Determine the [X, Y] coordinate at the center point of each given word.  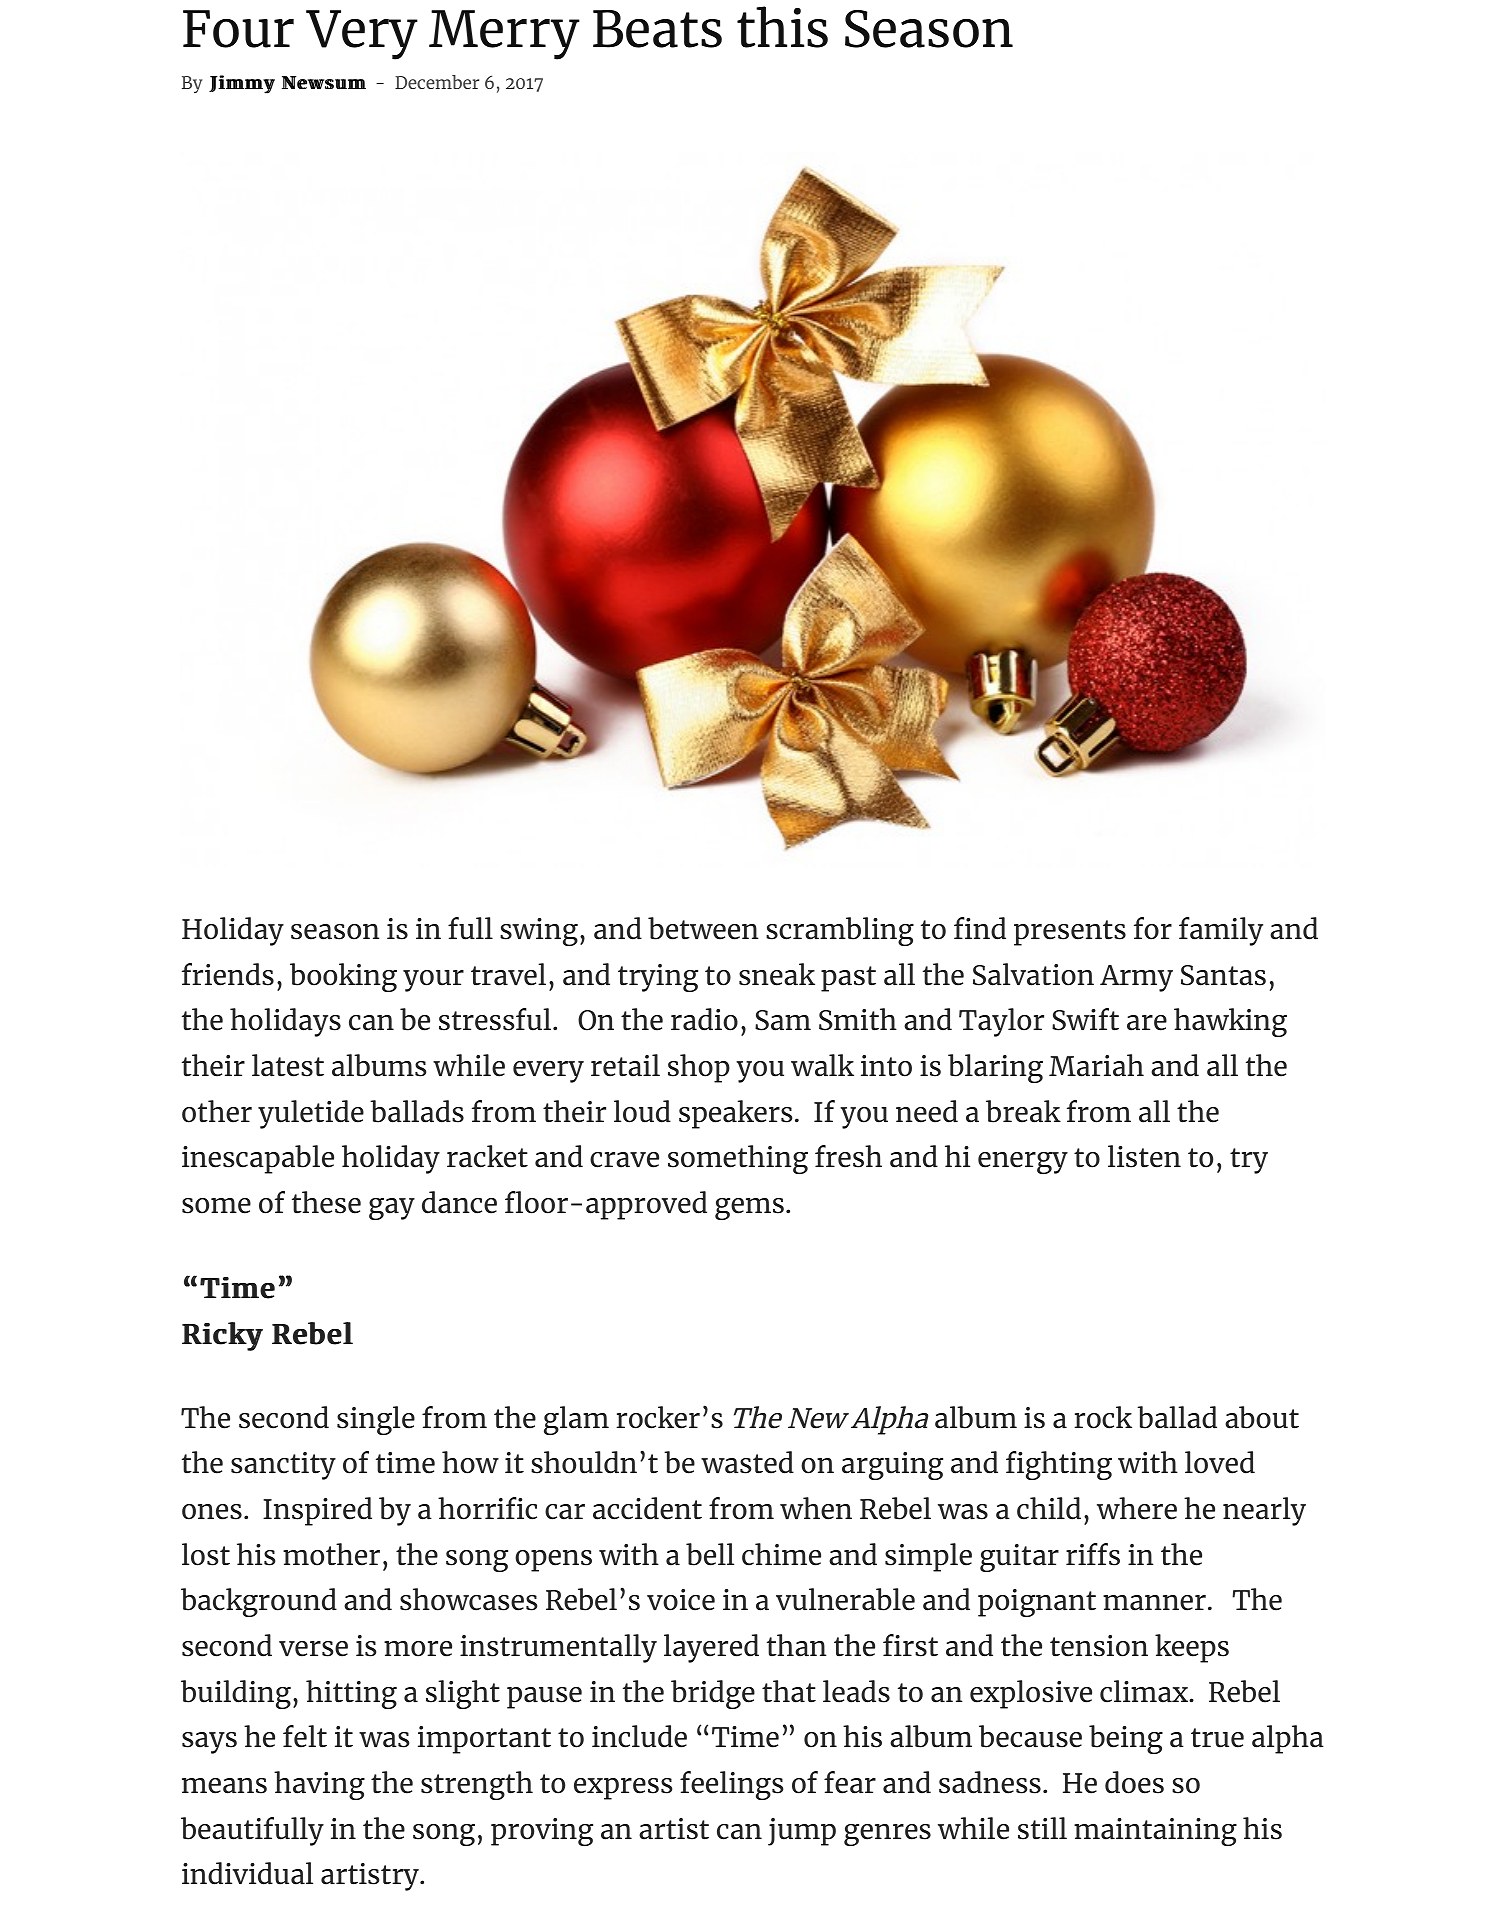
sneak [777, 974]
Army [1136, 978]
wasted [747, 1462]
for [1153, 928]
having [319, 1785]
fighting [1059, 1465]
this [782, 27]
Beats [657, 29]
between [703, 928]
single [376, 1420]
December [437, 82]
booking [343, 977]
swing [539, 932]
